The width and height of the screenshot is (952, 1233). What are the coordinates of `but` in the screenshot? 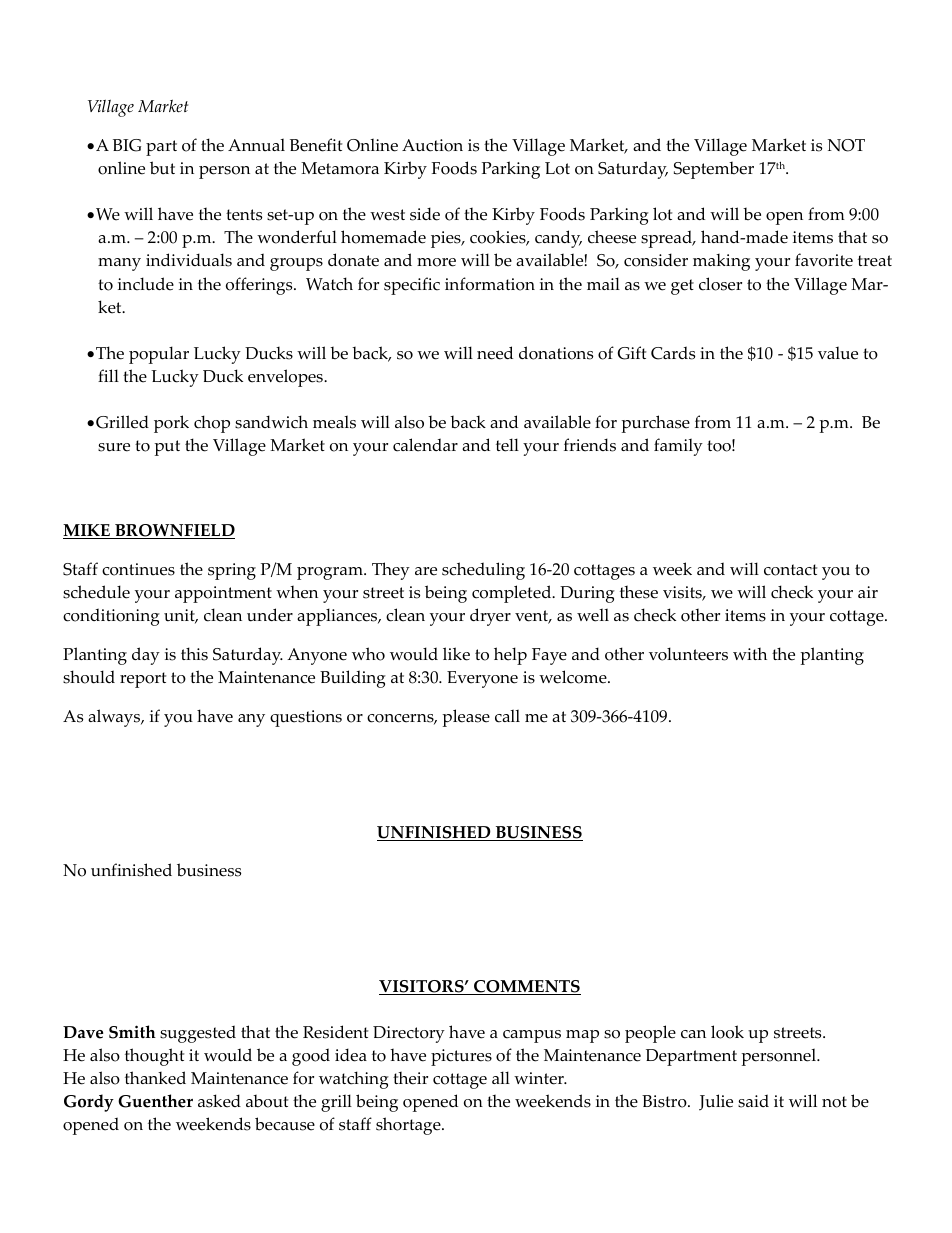 It's located at (162, 168).
